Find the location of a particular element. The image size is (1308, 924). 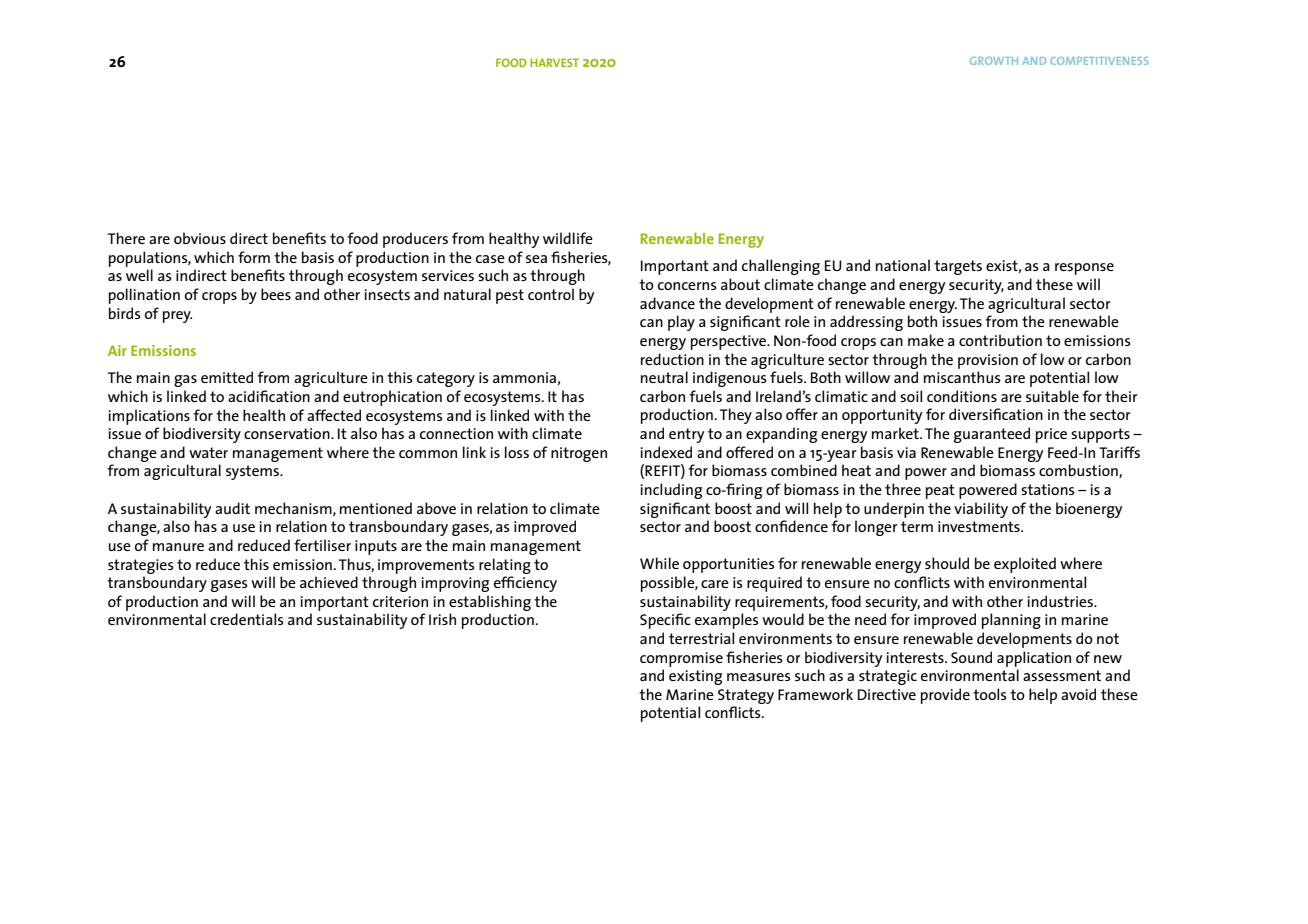

Competitiveness is located at coordinates (1099, 61).
